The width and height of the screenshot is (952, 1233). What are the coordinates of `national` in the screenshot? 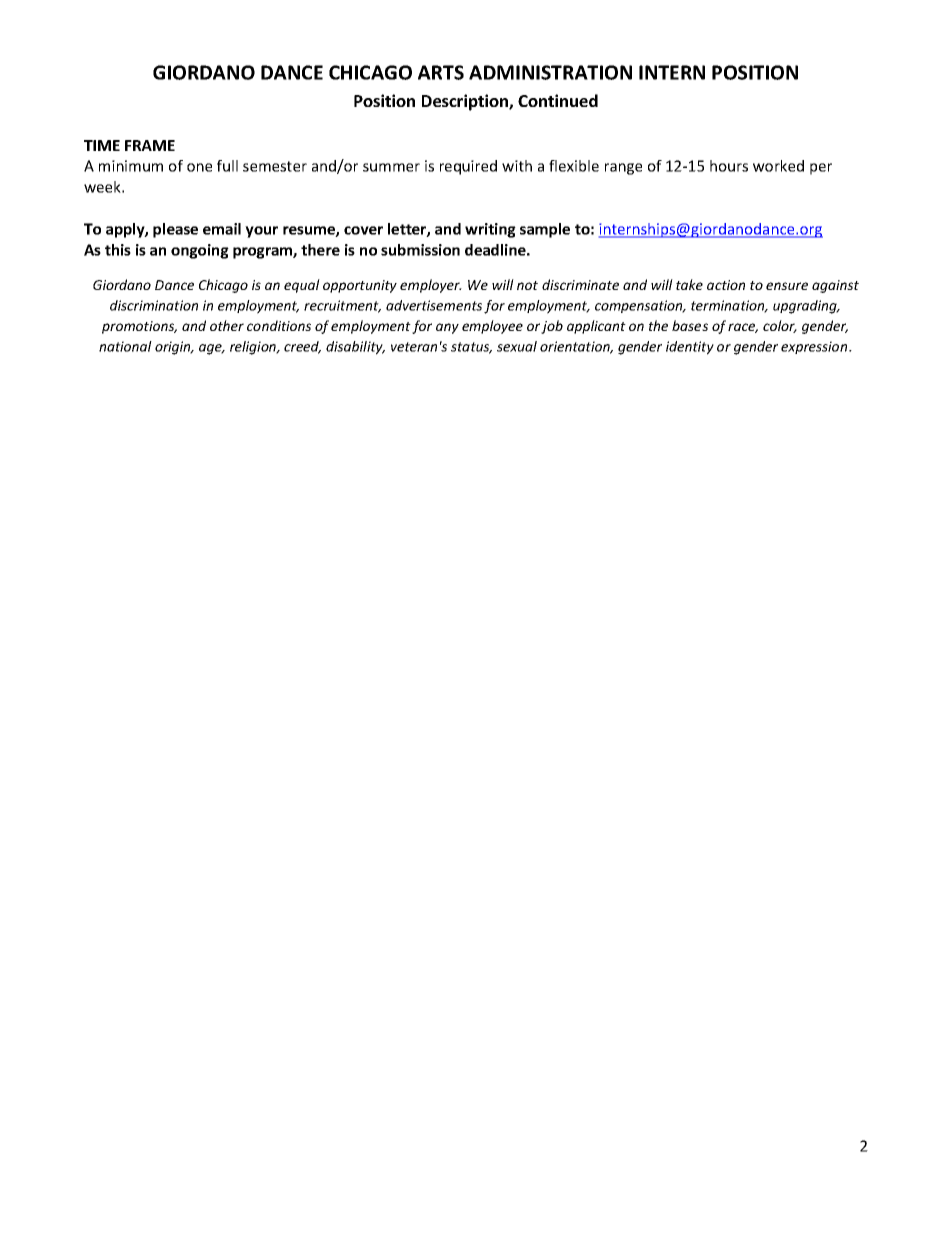 It's located at (125, 346).
